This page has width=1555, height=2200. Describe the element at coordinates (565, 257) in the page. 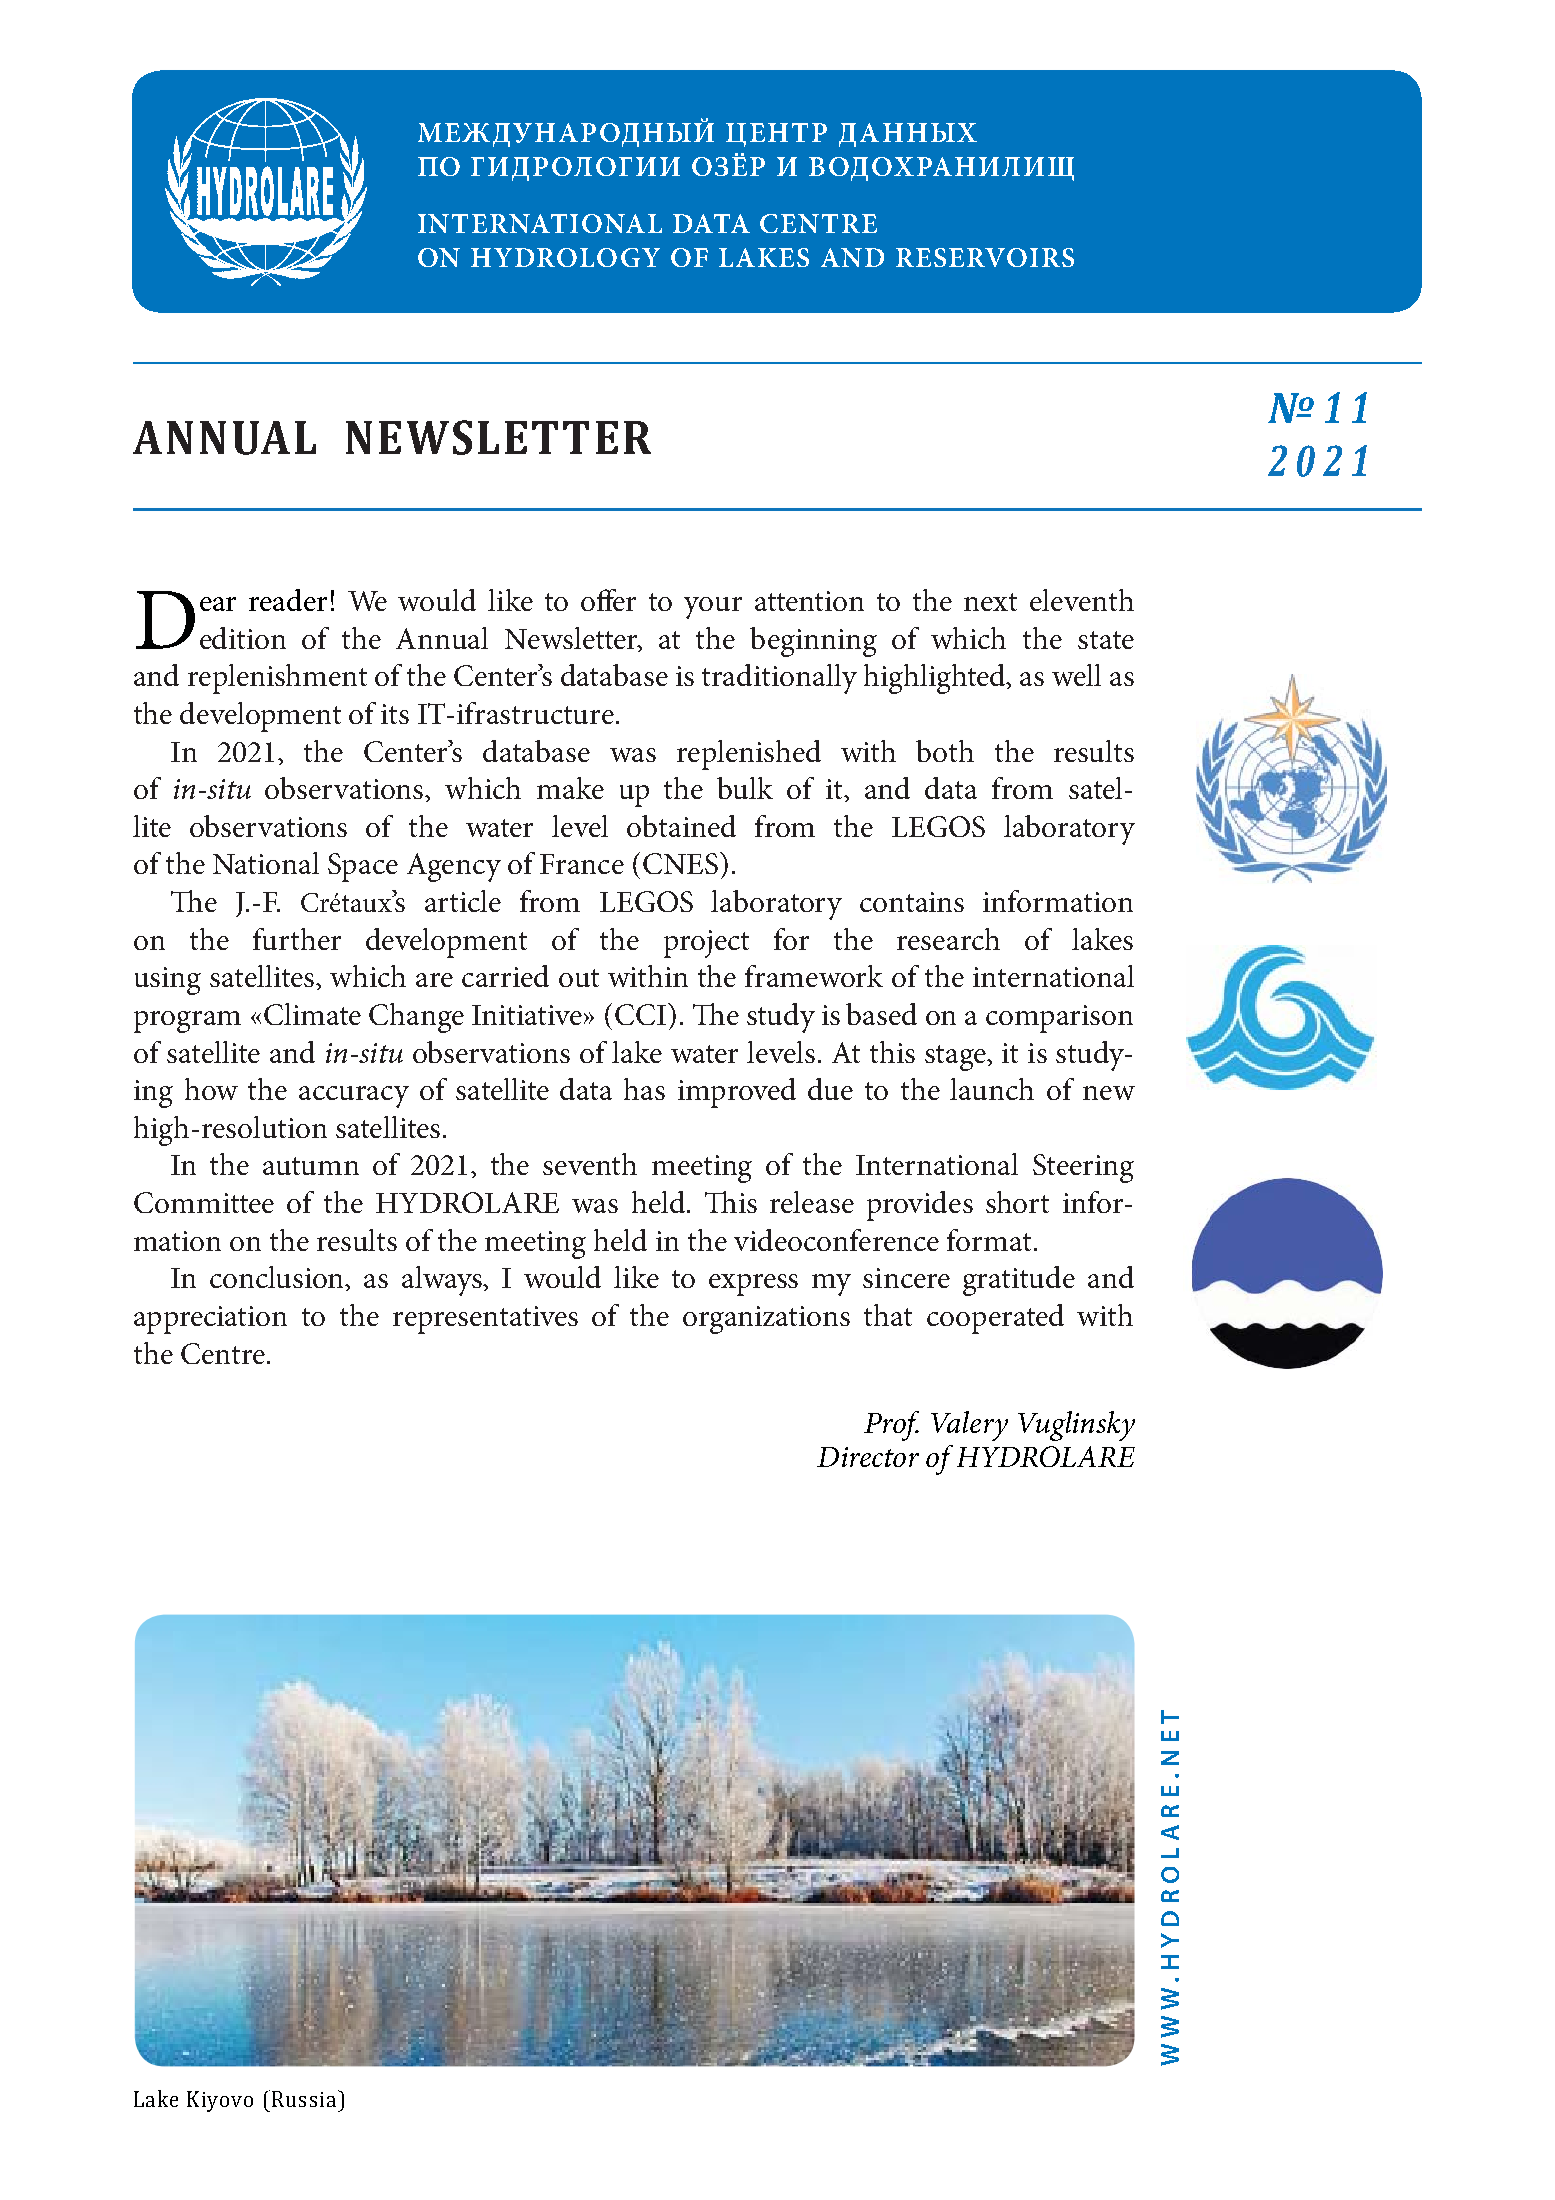

I see `HYDROLOGY` at that location.
